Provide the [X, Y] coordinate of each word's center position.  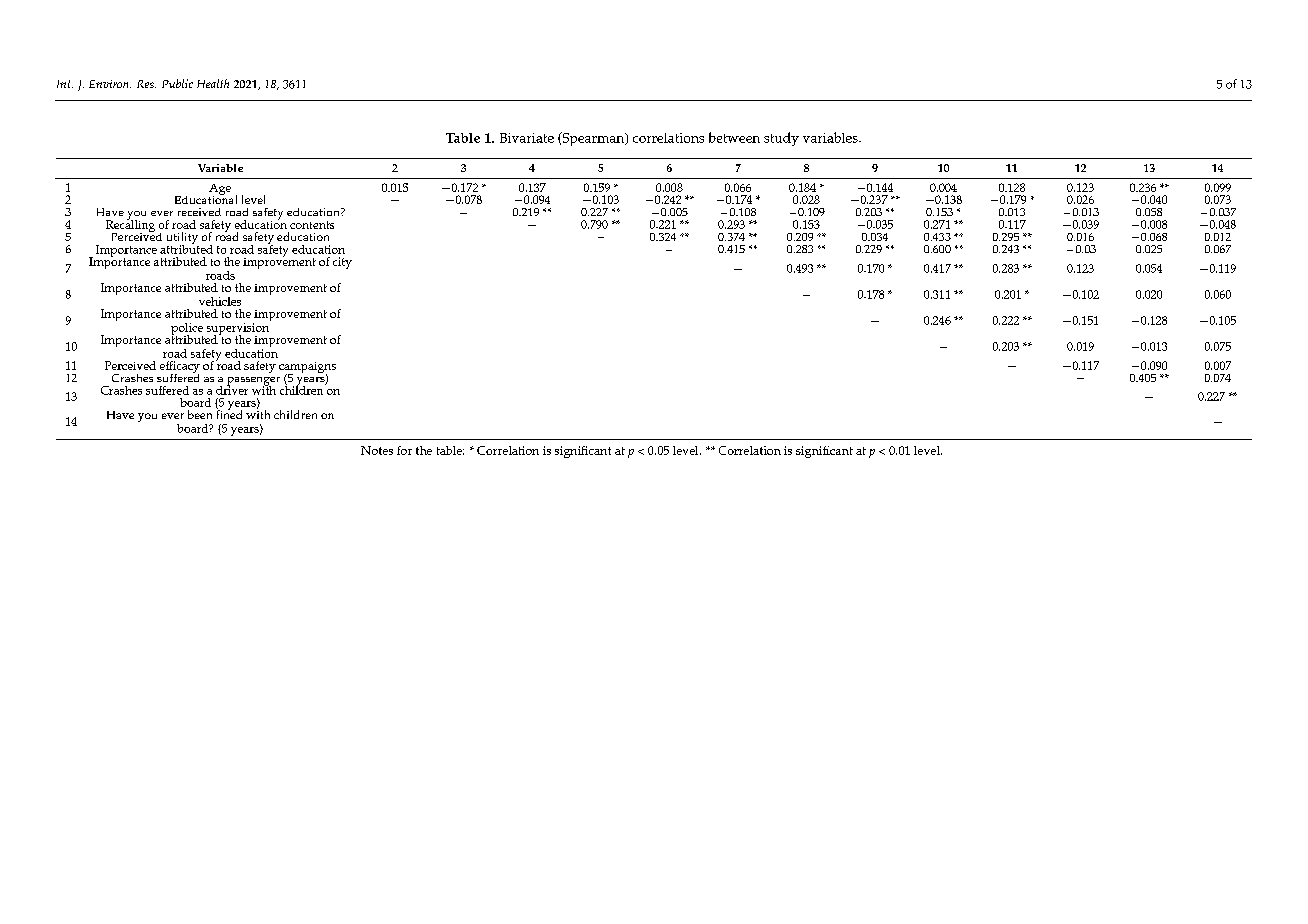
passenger [253, 382]
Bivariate [527, 138]
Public [177, 83]
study [781, 139]
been [200, 414]
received [199, 212]
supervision [238, 330]
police [187, 330]
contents [312, 225]
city [342, 263]
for [404, 450]
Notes [377, 450]
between [734, 137]
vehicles [220, 301]
